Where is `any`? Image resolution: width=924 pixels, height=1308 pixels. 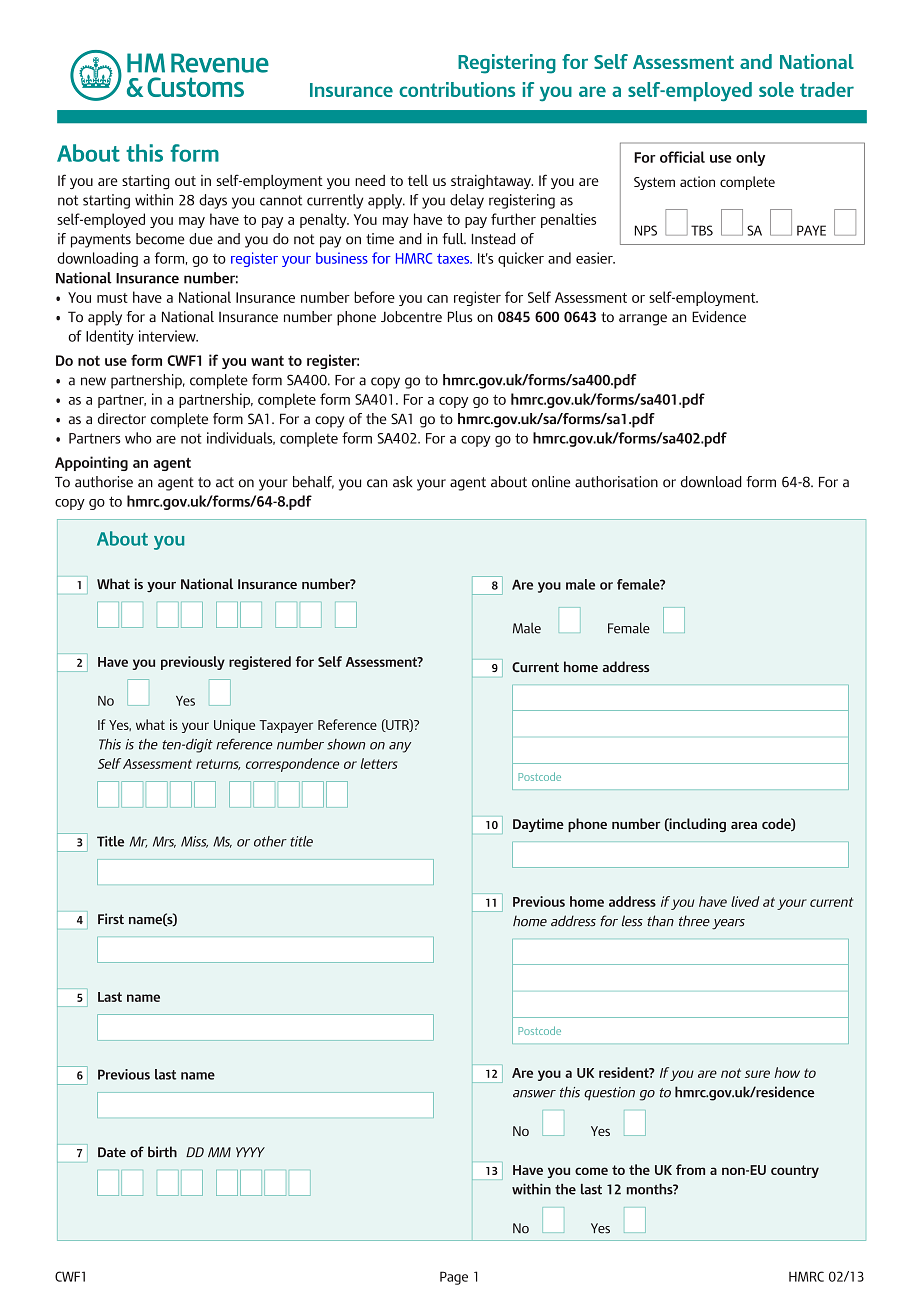
any is located at coordinates (400, 747).
